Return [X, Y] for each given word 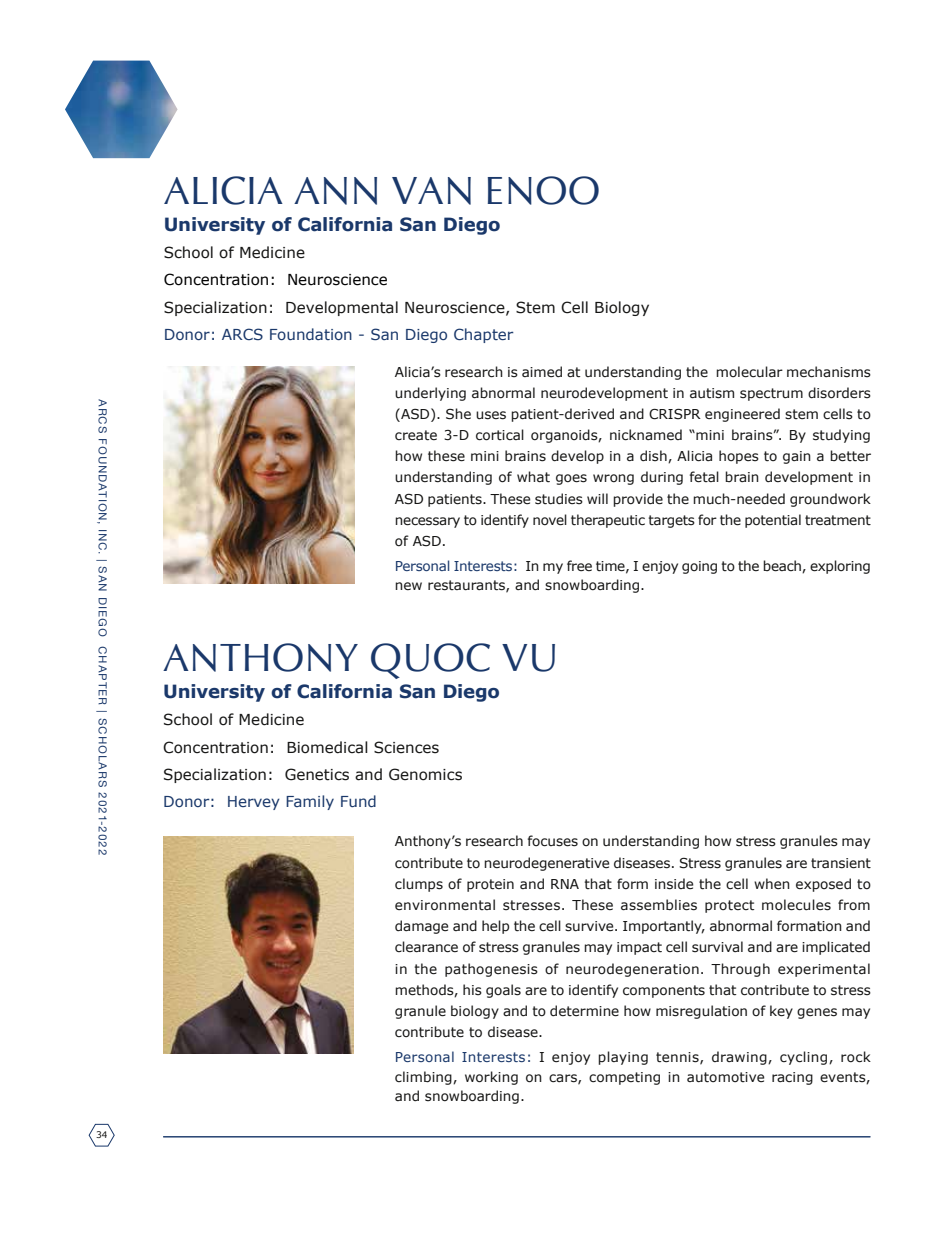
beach [783, 566]
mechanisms [829, 372]
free [579, 565]
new [408, 586]
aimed [542, 371]
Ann [335, 191]
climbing [424, 1078]
